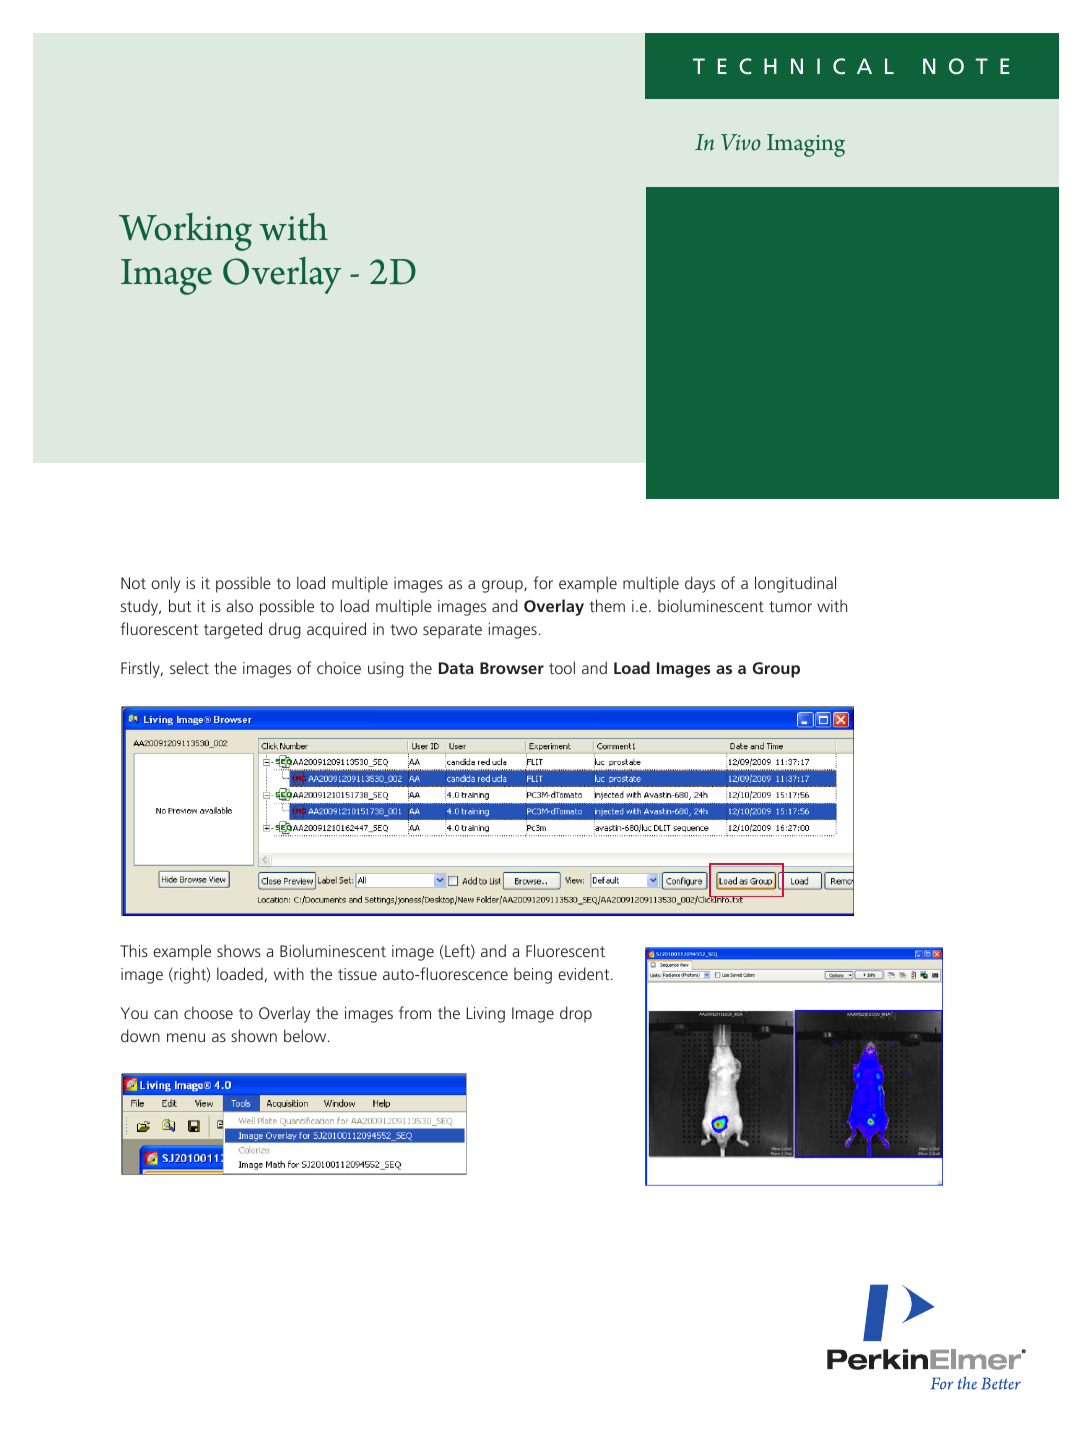 Image resolution: width=1092 pixels, height=1456 pixels. Describe the element at coordinates (700, 584) in the image. I see `days` at that location.
